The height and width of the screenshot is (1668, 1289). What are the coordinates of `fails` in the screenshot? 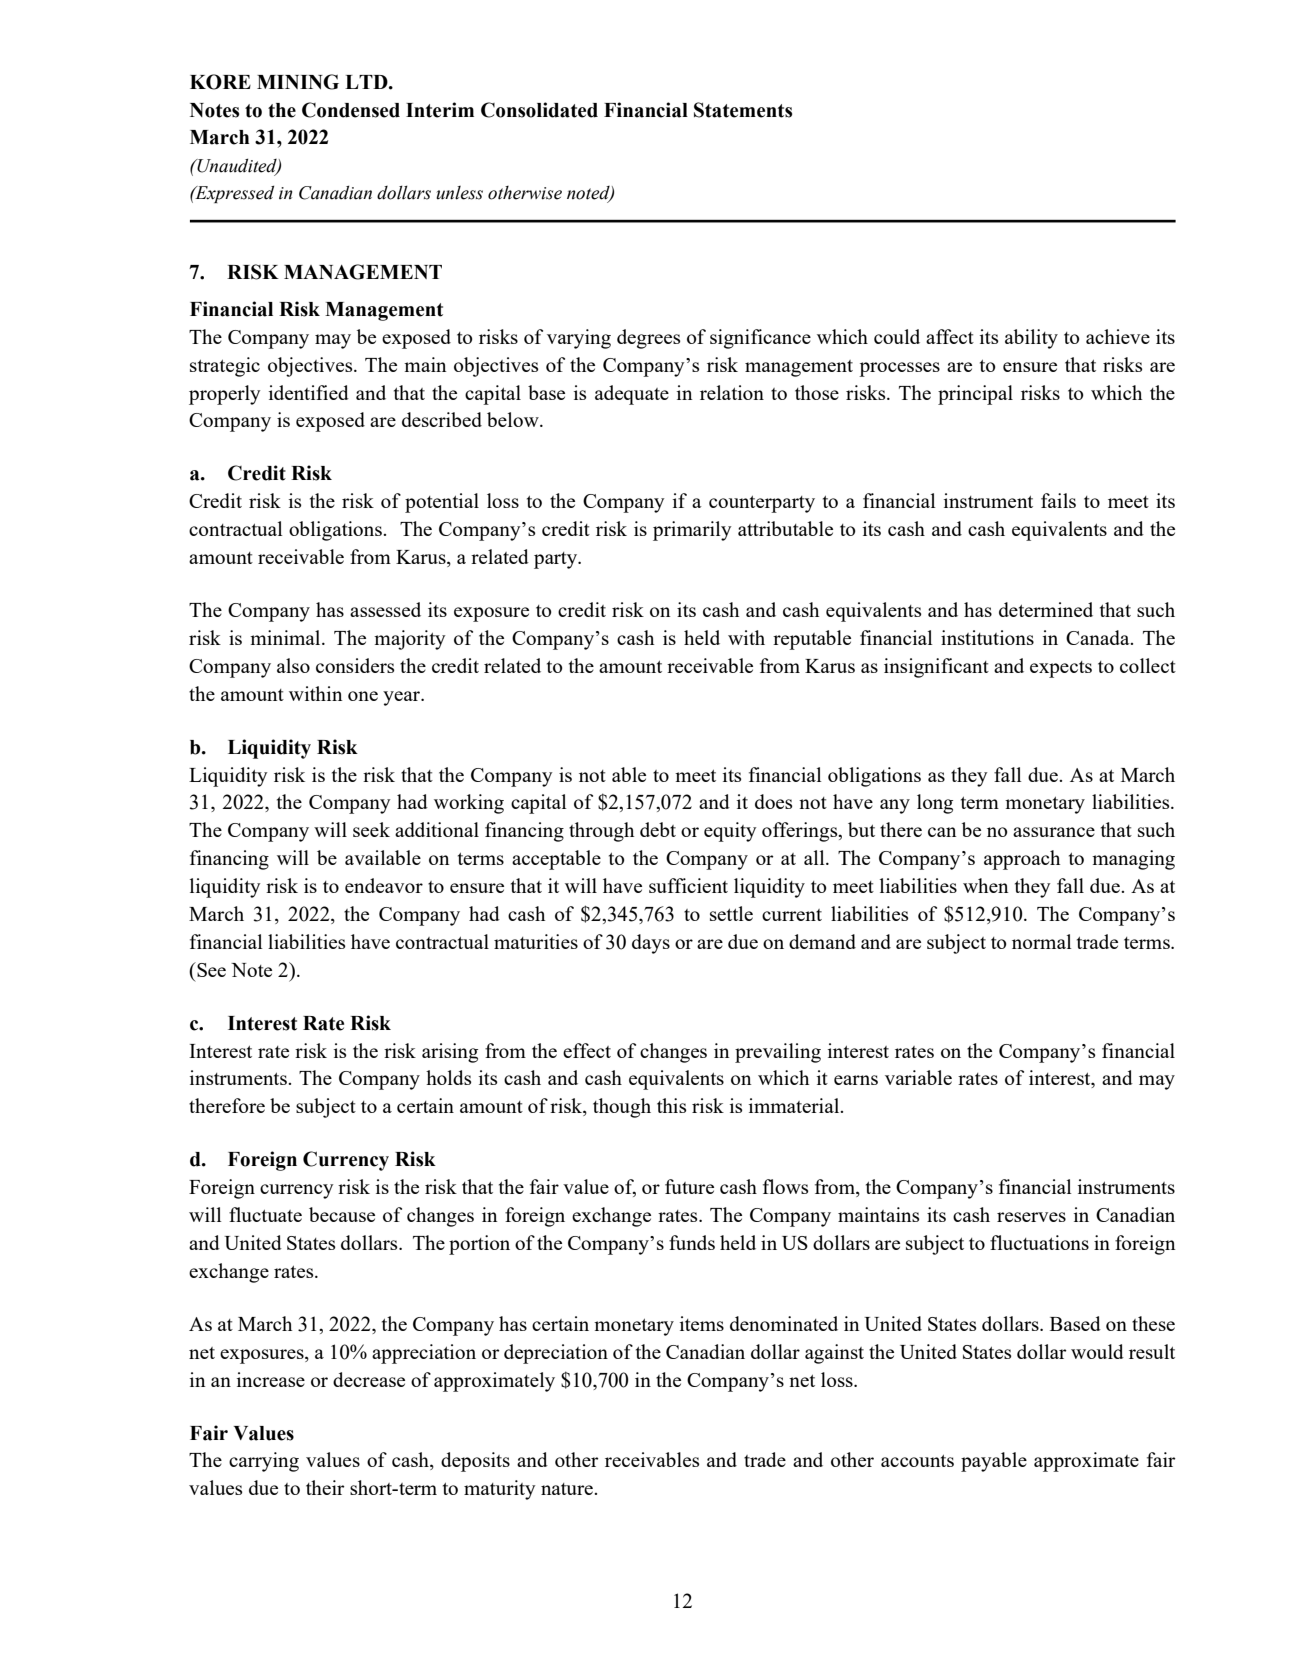 It's located at (1058, 500).
